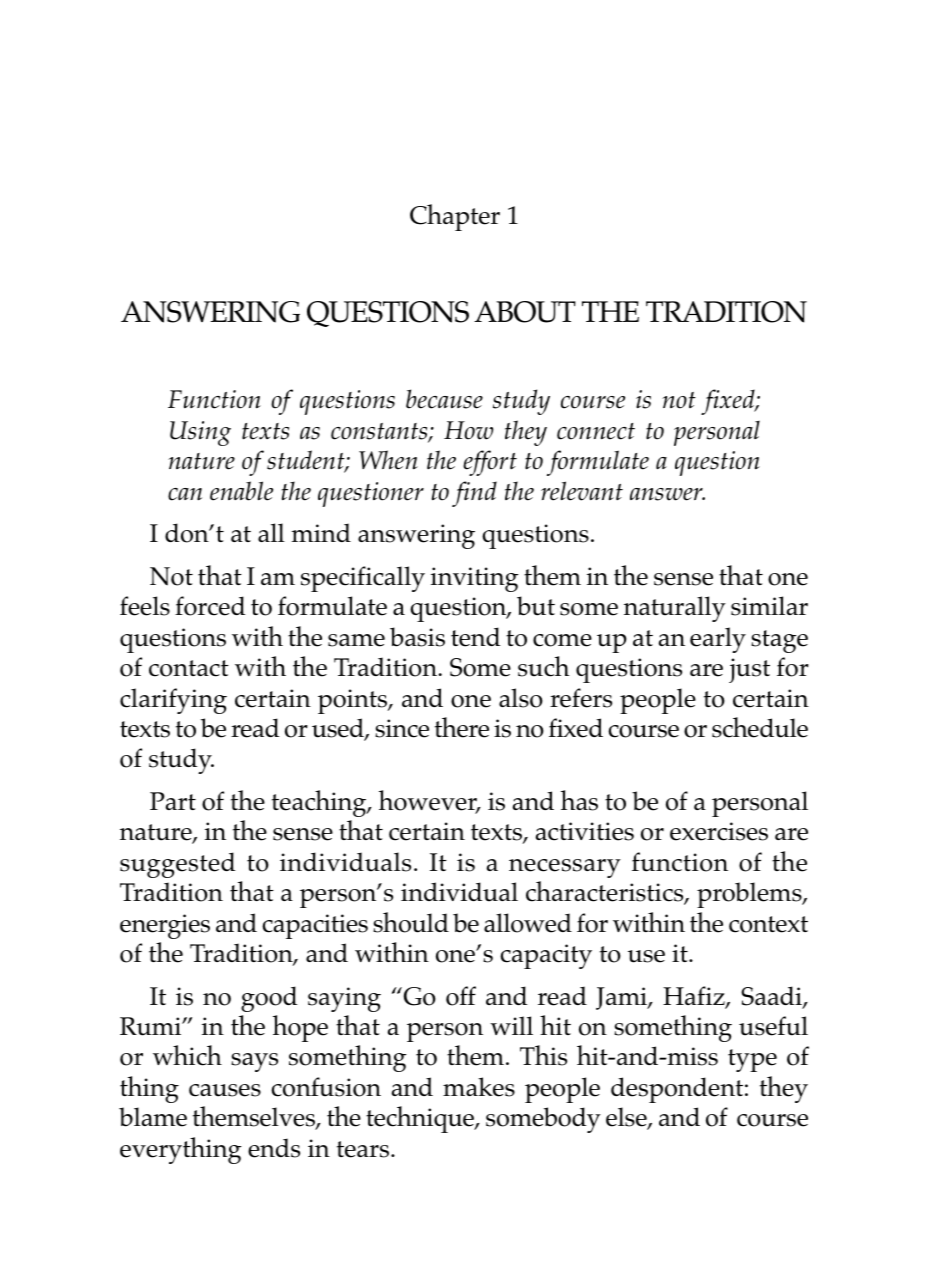 The image size is (928, 1288). I want to click on causes, so click(225, 1090).
